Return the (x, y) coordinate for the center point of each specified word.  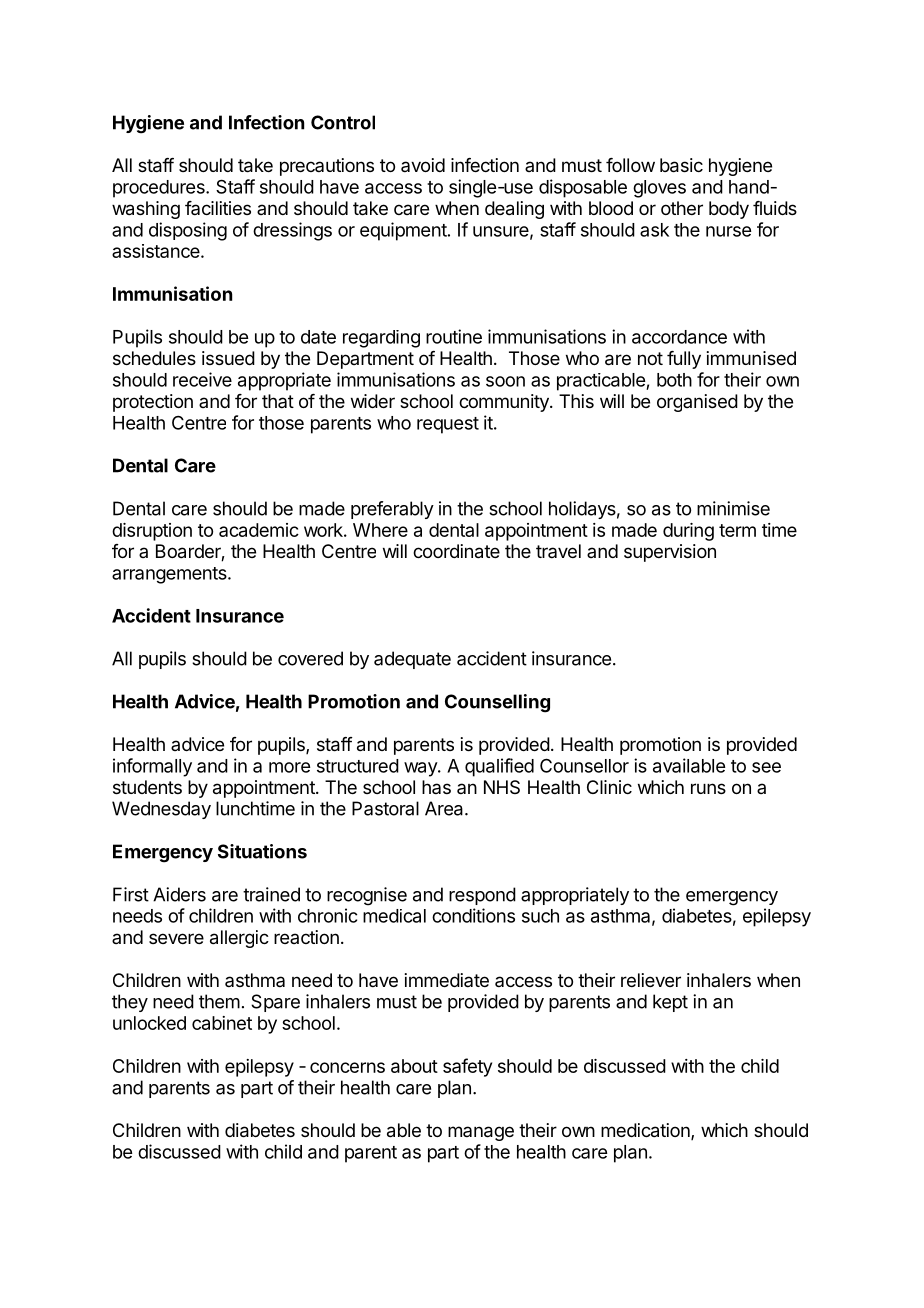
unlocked (149, 1023)
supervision (670, 553)
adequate (412, 660)
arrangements (170, 575)
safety (467, 1067)
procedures (160, 189)
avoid (423, 165)
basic (681, 165)
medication (646, 1131)
